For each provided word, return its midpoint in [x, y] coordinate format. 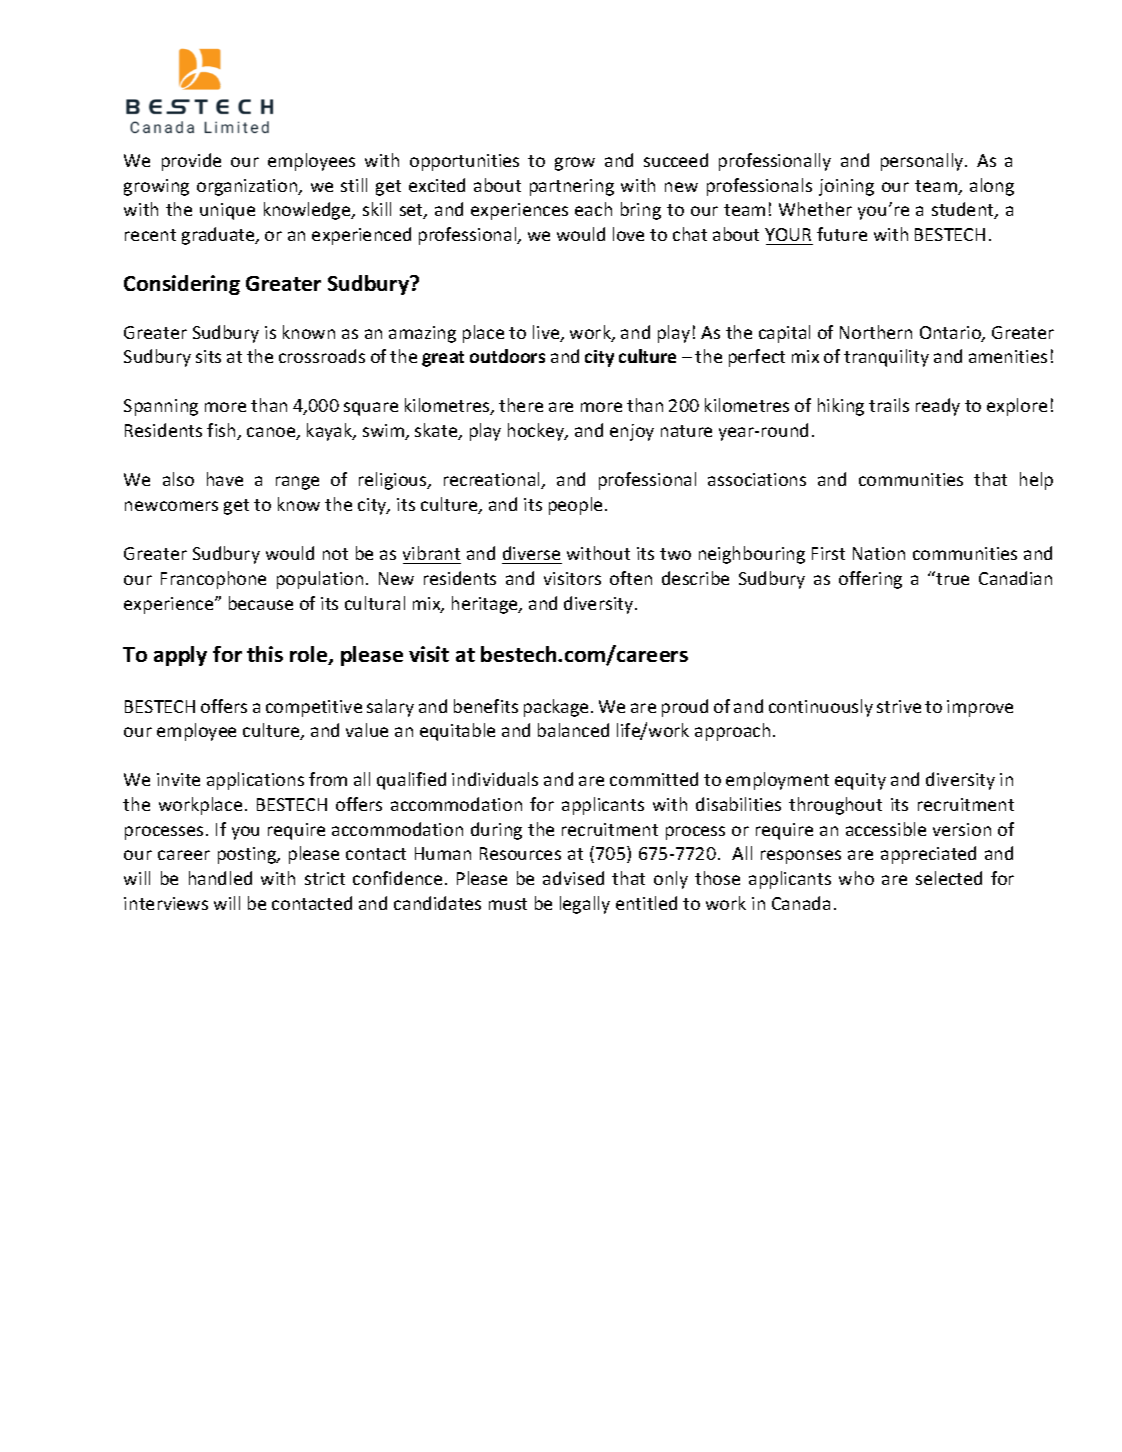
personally [923, 162]
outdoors [507, 356]
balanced [573, 730]
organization [248, 187]
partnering [572, 187]
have [225, 479]
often [631, 578]
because [261, 603]
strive [899, 706]
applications [255, 781]
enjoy [632, 432]
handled [220, 878]
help [1036, 481]
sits [208, 356]
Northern [876, 332]
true [951, 578]
